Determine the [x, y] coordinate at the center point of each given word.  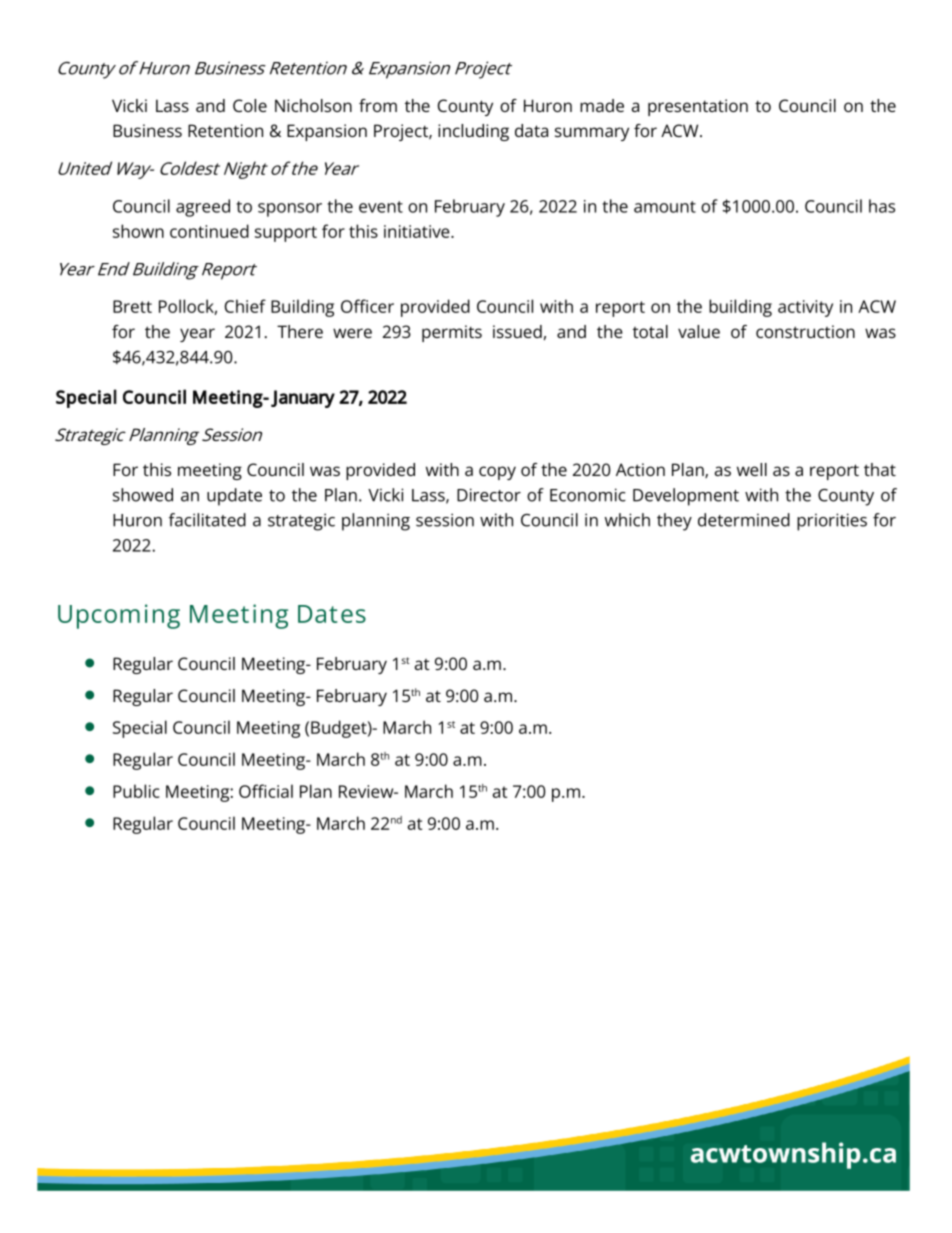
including [473, 132]
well [752, 469]
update [234, 497]
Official [266, 791]
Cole [250, 105]
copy [497, 473]
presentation [698, 107]
